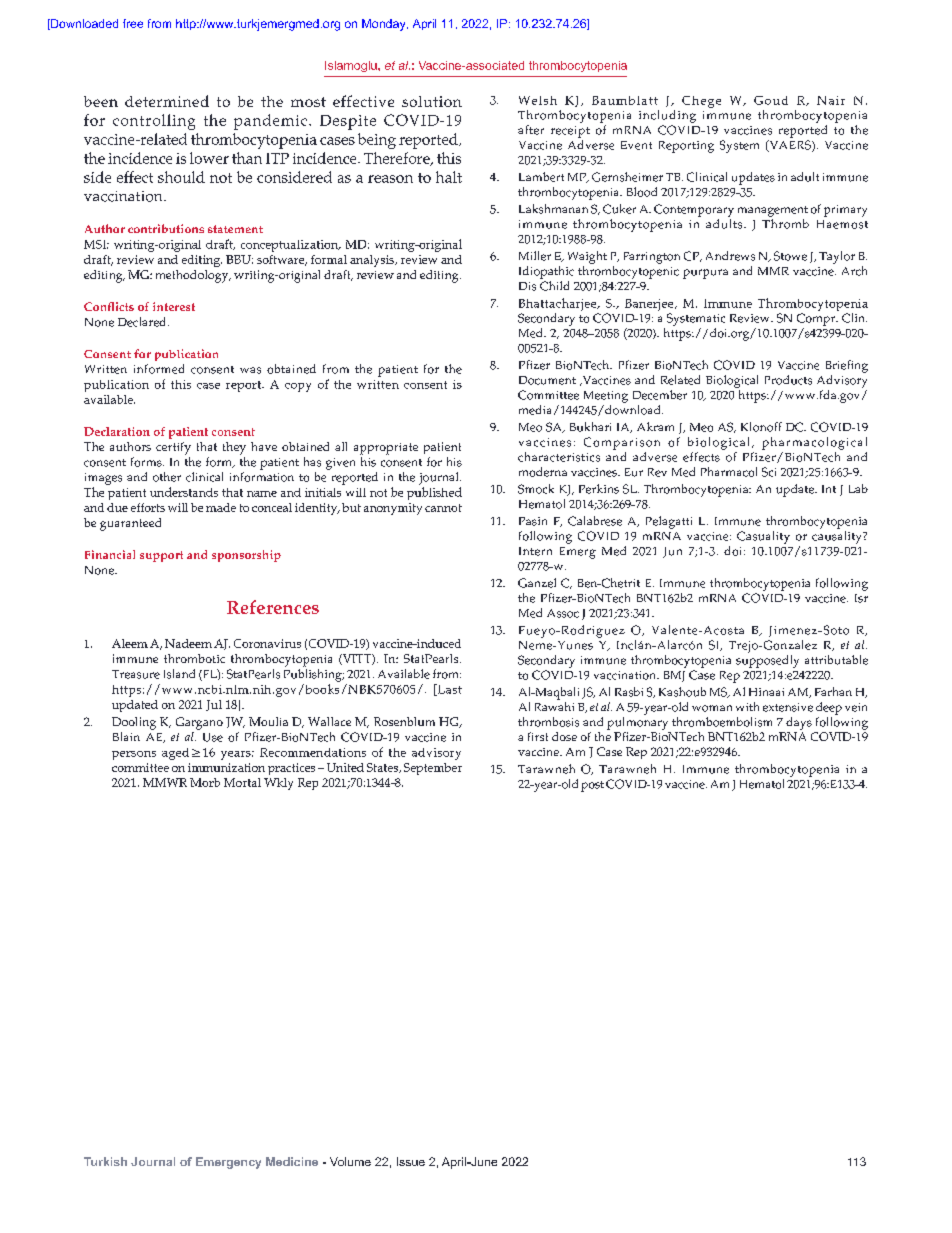 This page has height=1233, width=952. I want to click on determined, so click(167, 101).
